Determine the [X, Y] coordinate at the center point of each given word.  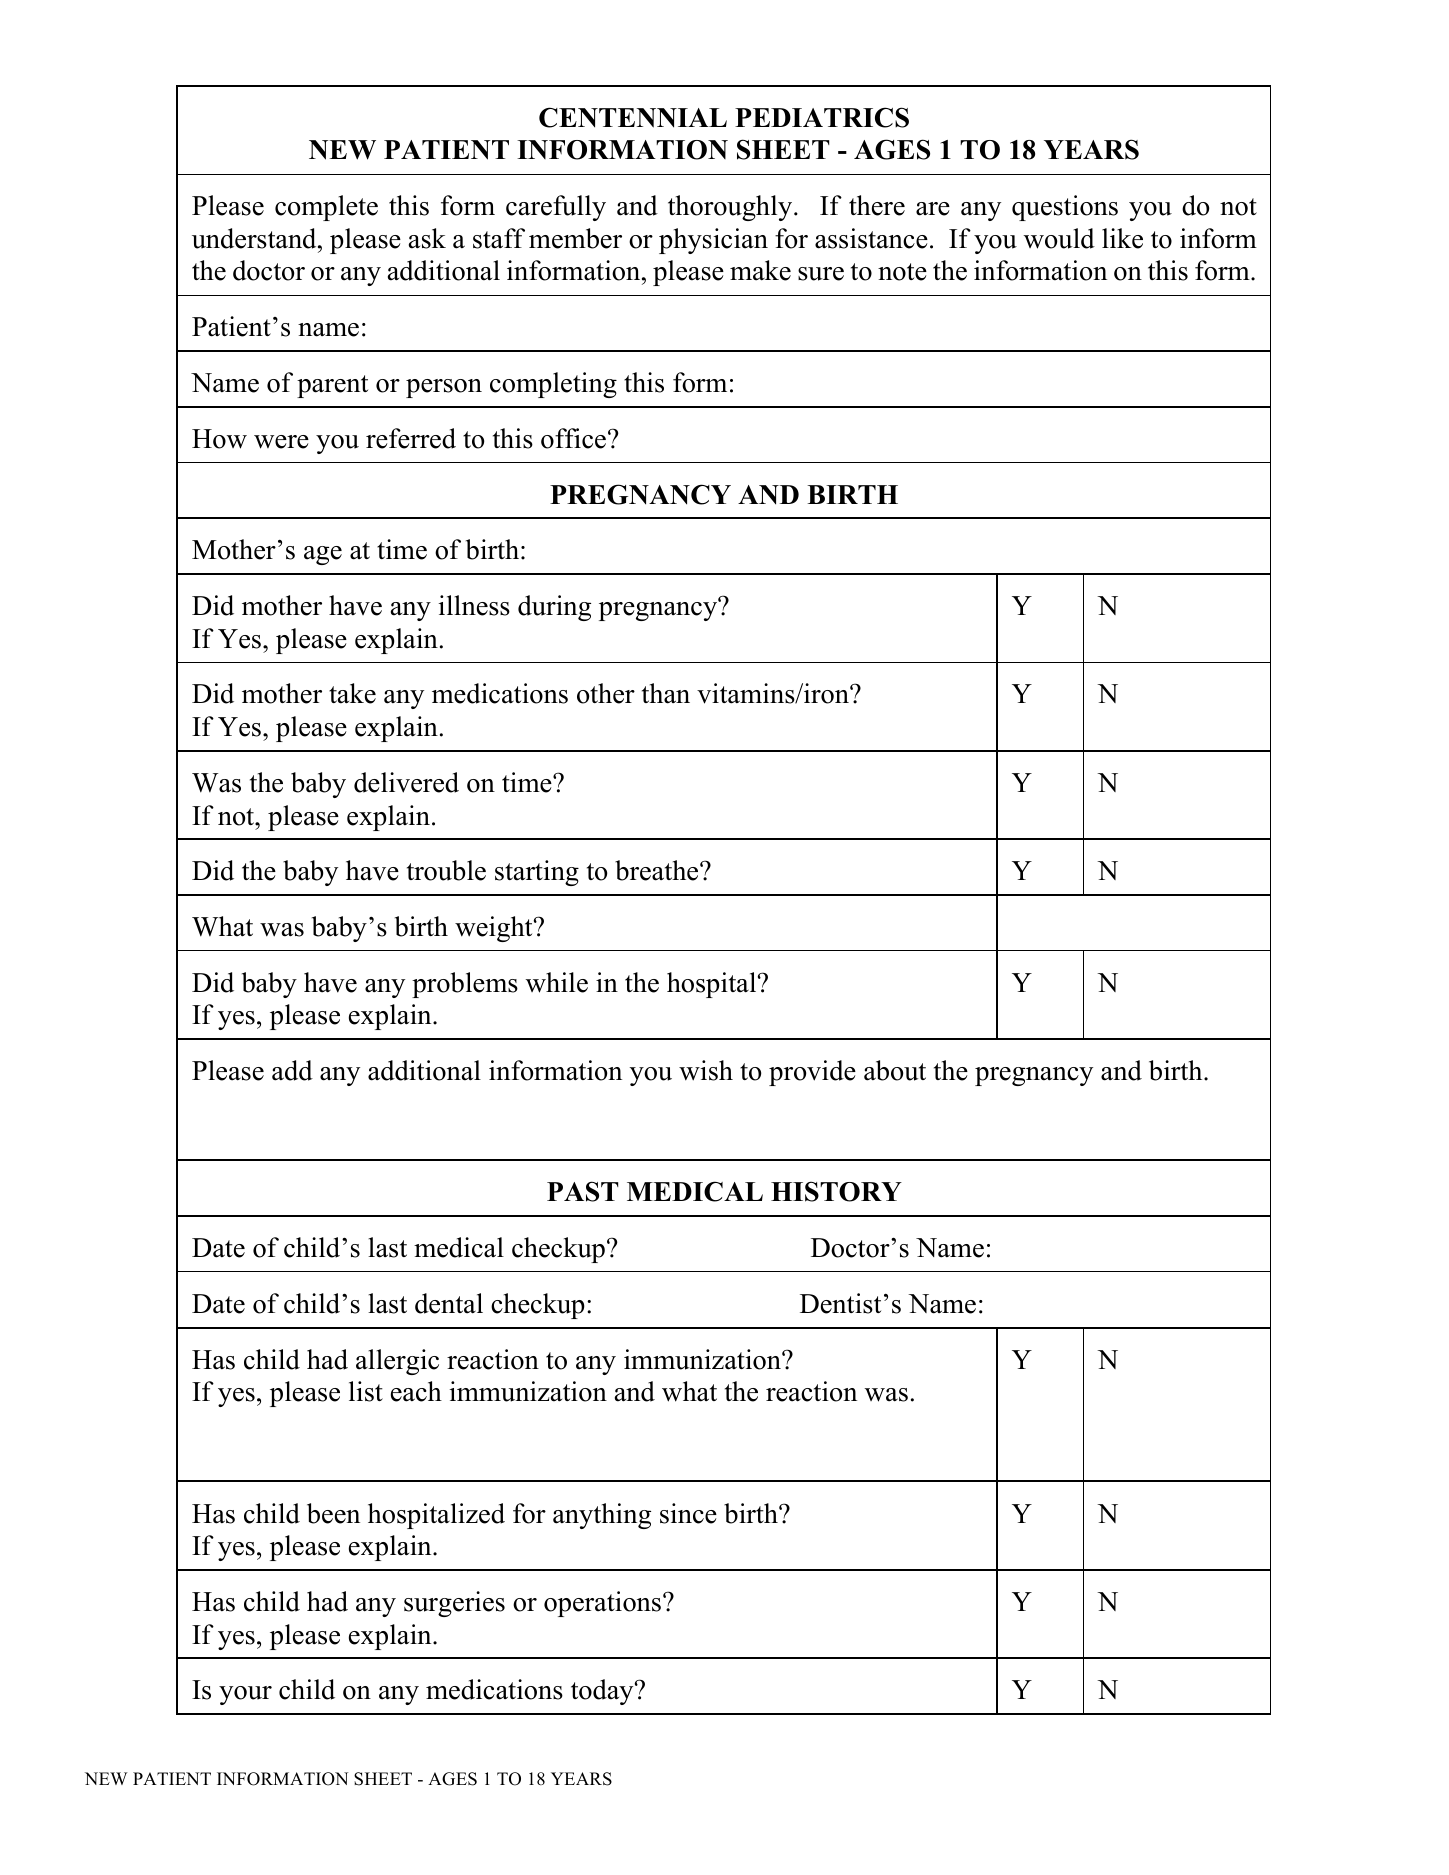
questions [1065, 208]
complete [326, 208]
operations [602, 1604]
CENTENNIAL [633, 117]
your [245, 1695]
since [688, 1513]
